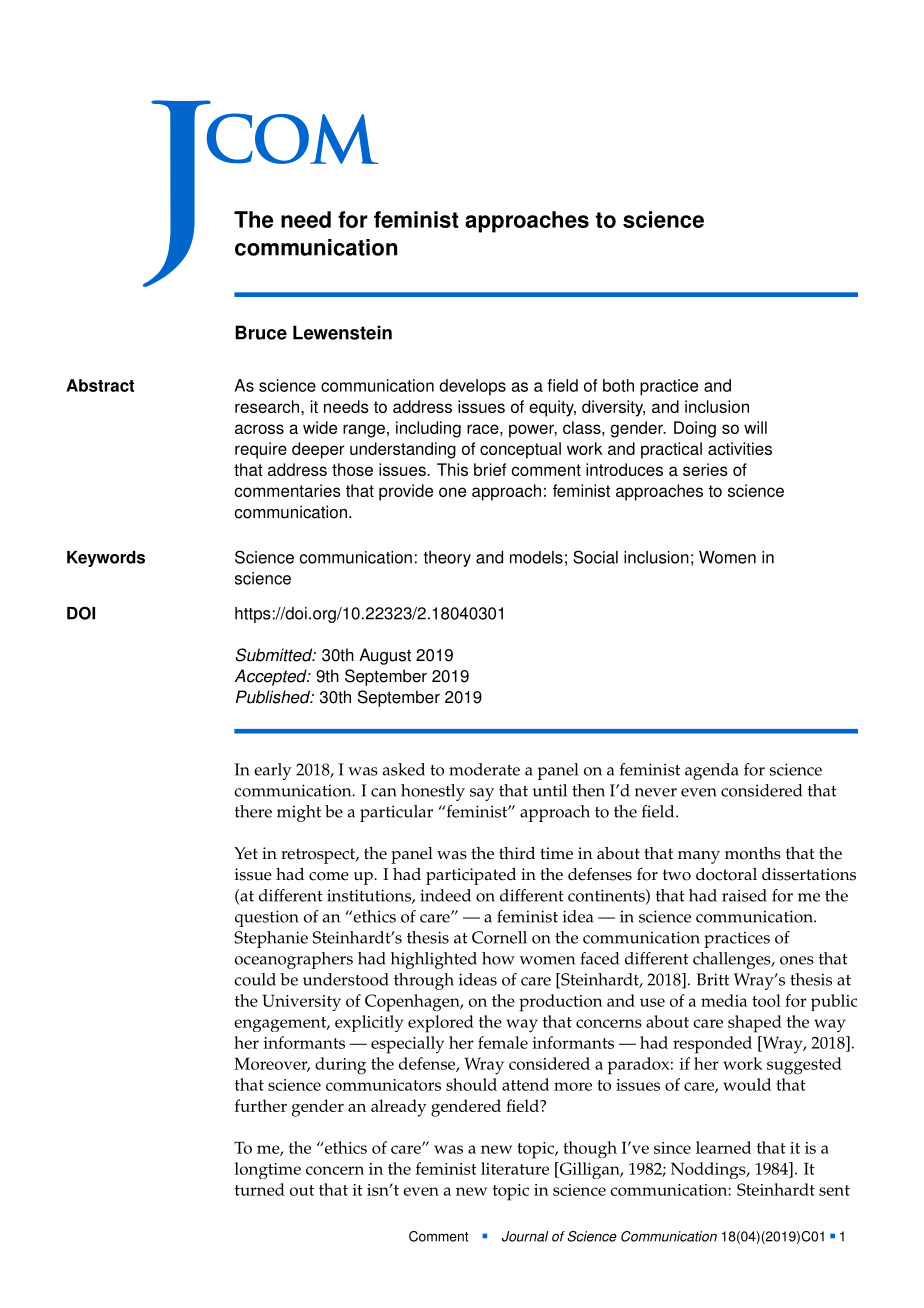  What do you see at coordinates (253, 811) in the screenshot?
I see `there` at bounding box center [253, 811].
